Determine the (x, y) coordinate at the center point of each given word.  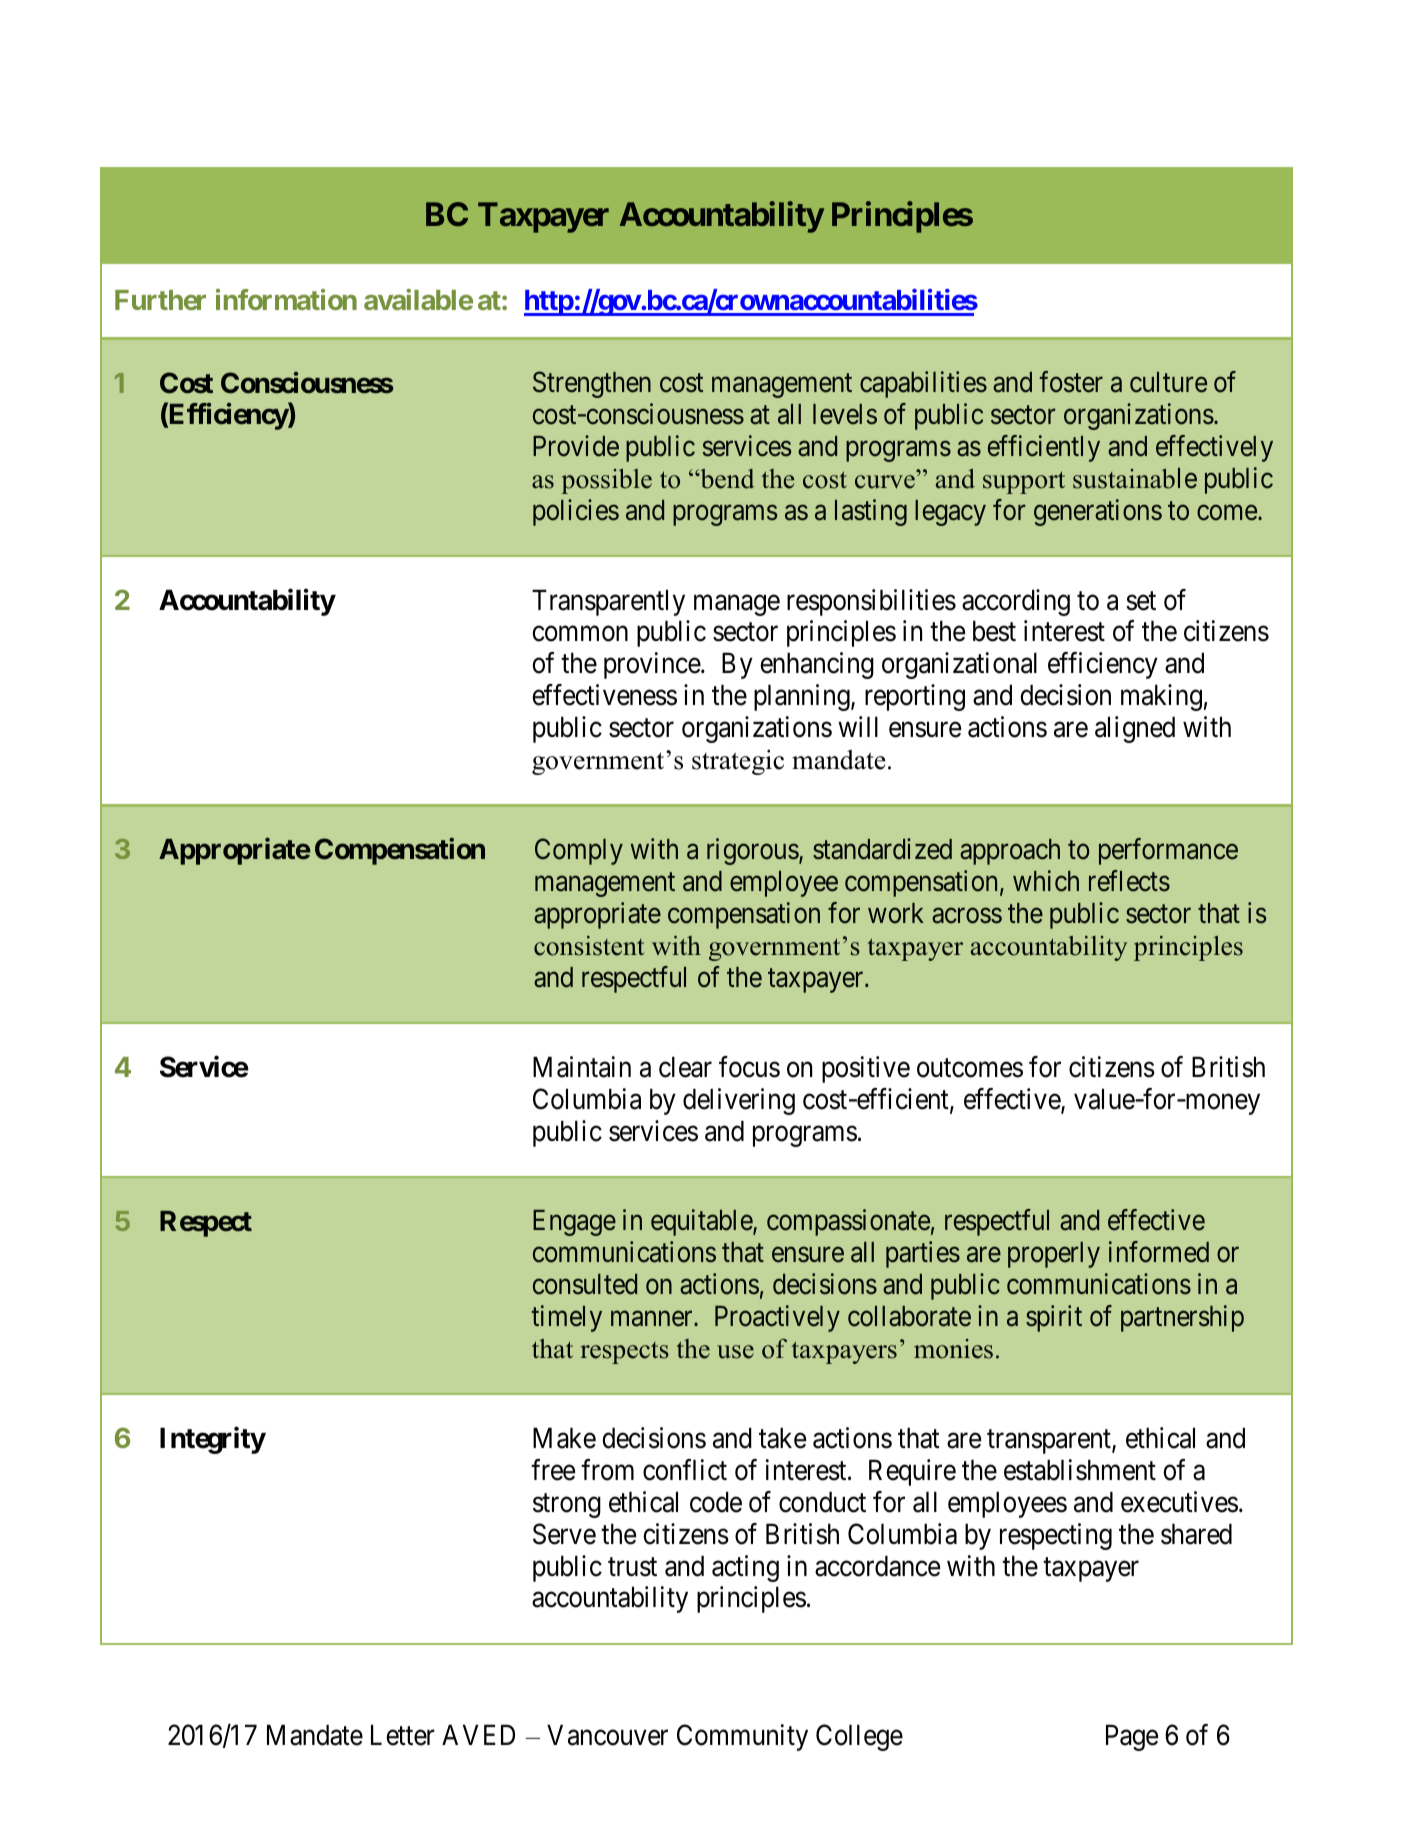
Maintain (582, 1067)
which (1046, 881)
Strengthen (592, 384)
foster (1071, 382)
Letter (403, 1735)
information (286, 299)
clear (685, 1067)
